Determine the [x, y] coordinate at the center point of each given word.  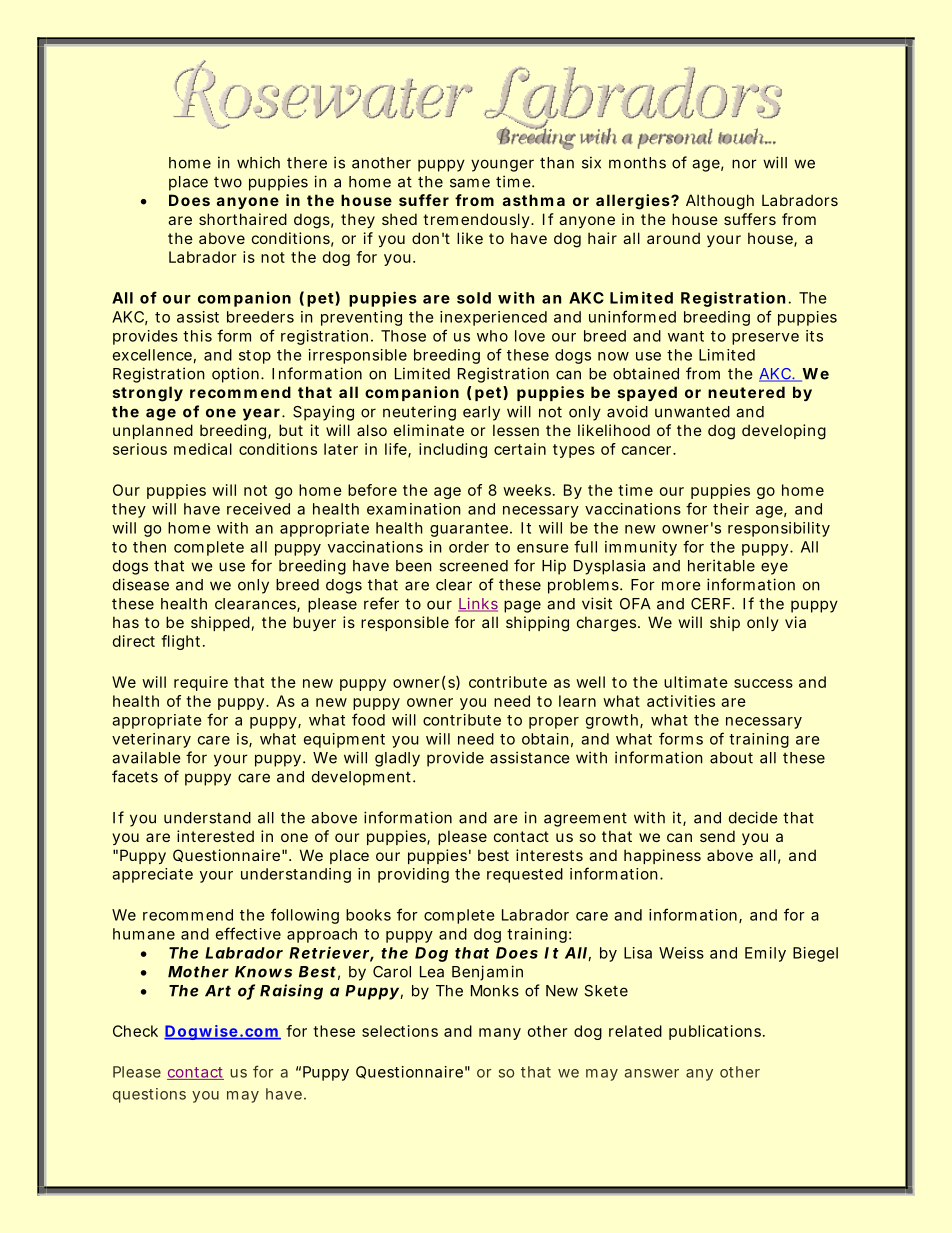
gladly [397, 759]
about [731, 758]
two [228, 182]
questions [149, 1095]
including [453, 450]
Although [720, 202]
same [470, 183]
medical [203, 449]
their [731, 509]
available [146, 757]
